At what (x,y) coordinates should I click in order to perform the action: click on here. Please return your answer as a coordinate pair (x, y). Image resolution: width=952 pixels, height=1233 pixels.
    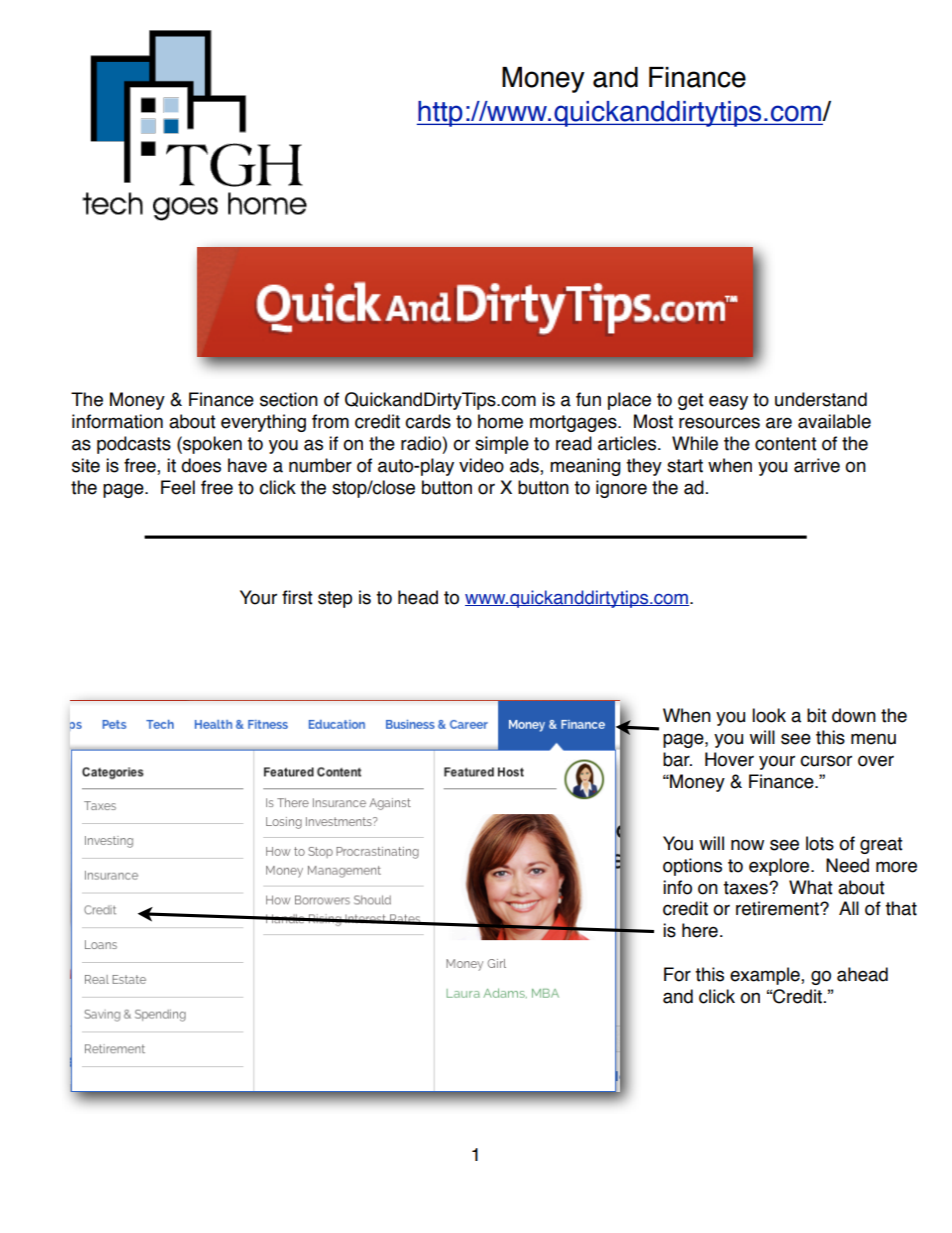
    Looking at the image, I should click on (700, 930).
